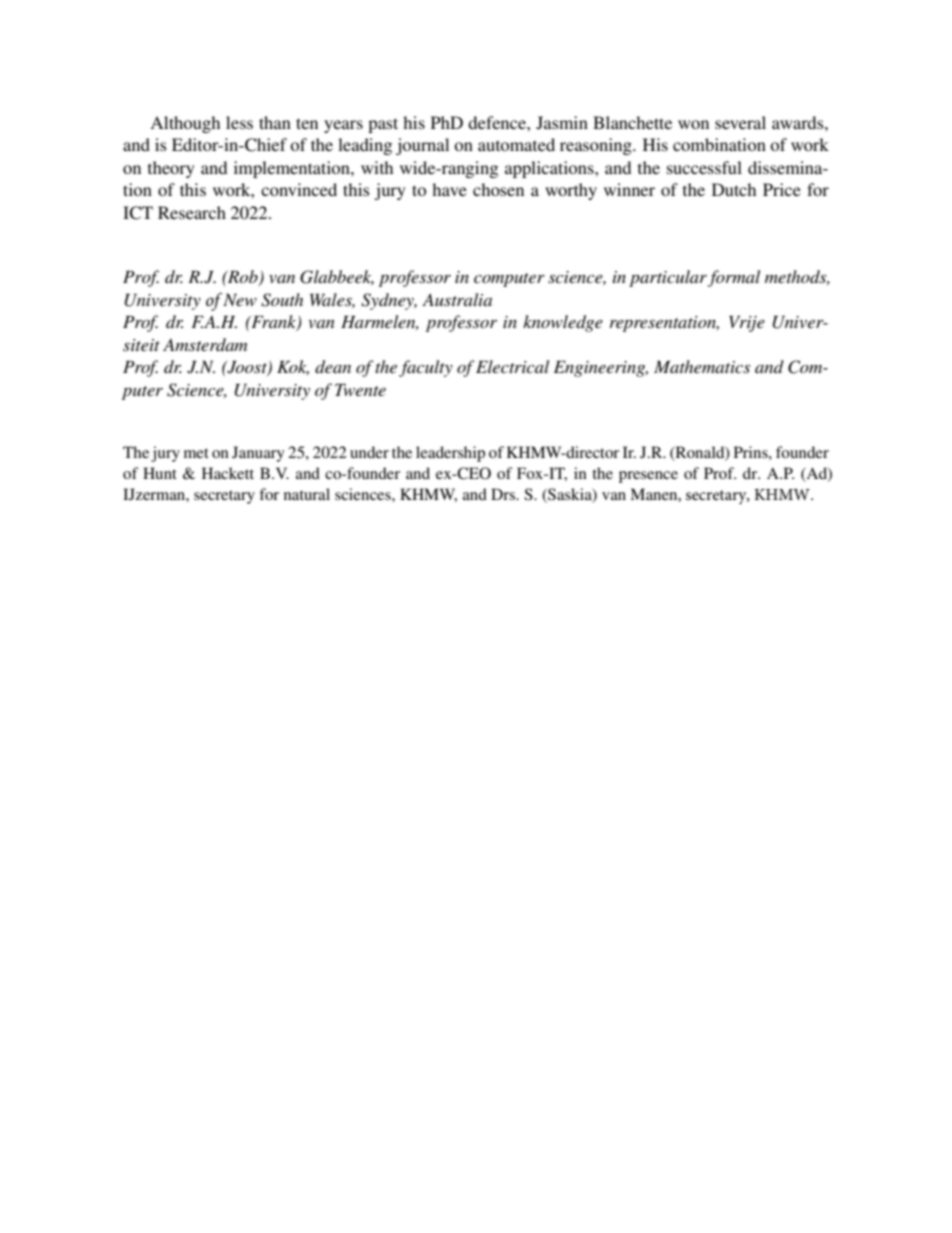 The width and height of the page is (952, 1233). Describe the element at coordinates (192, 212) in the page. I see `Research` at that location.
